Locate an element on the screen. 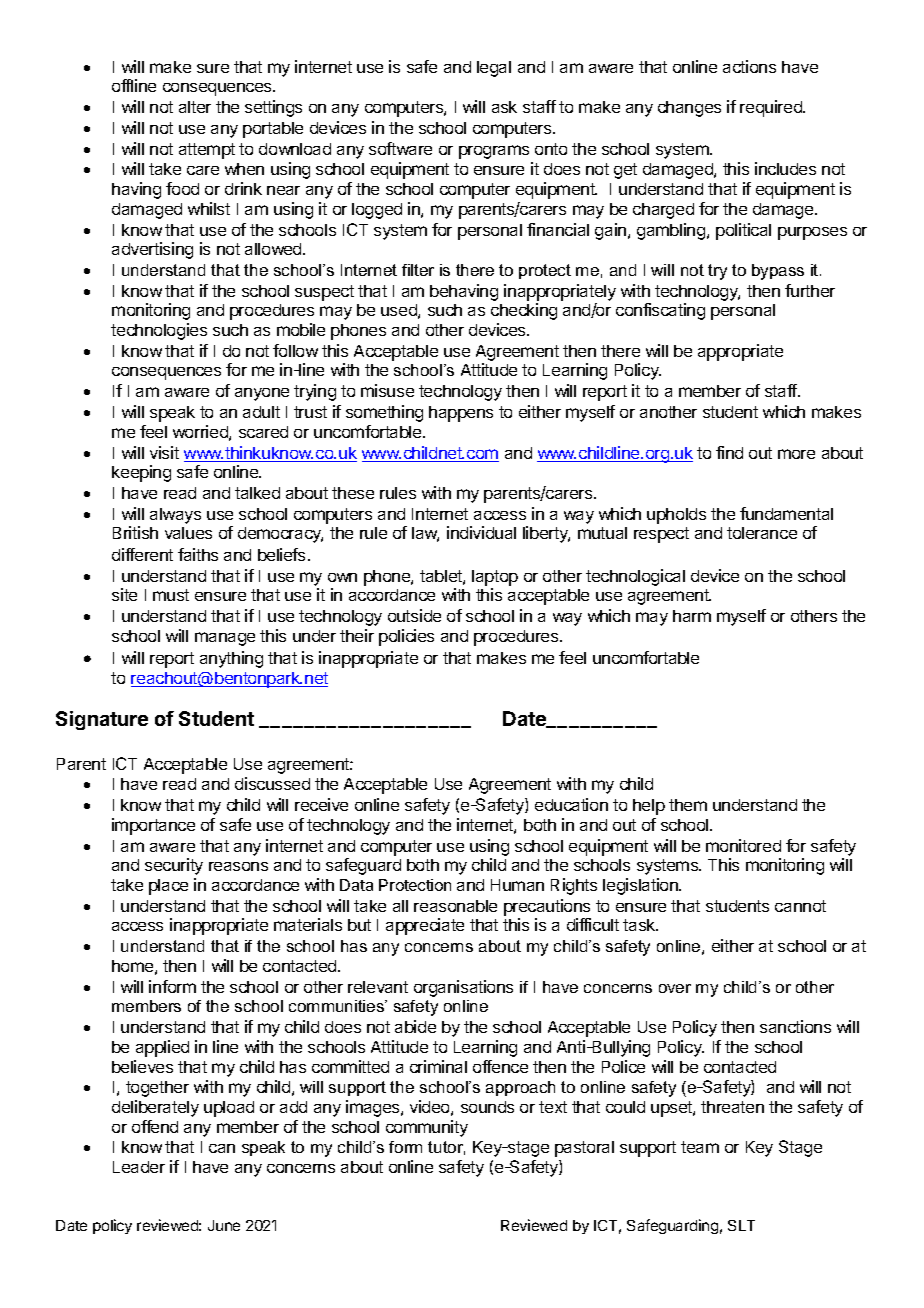 Image resolution: width=924 pixels, height=1308 pixels. June is located at coordinates (224, 1225).
